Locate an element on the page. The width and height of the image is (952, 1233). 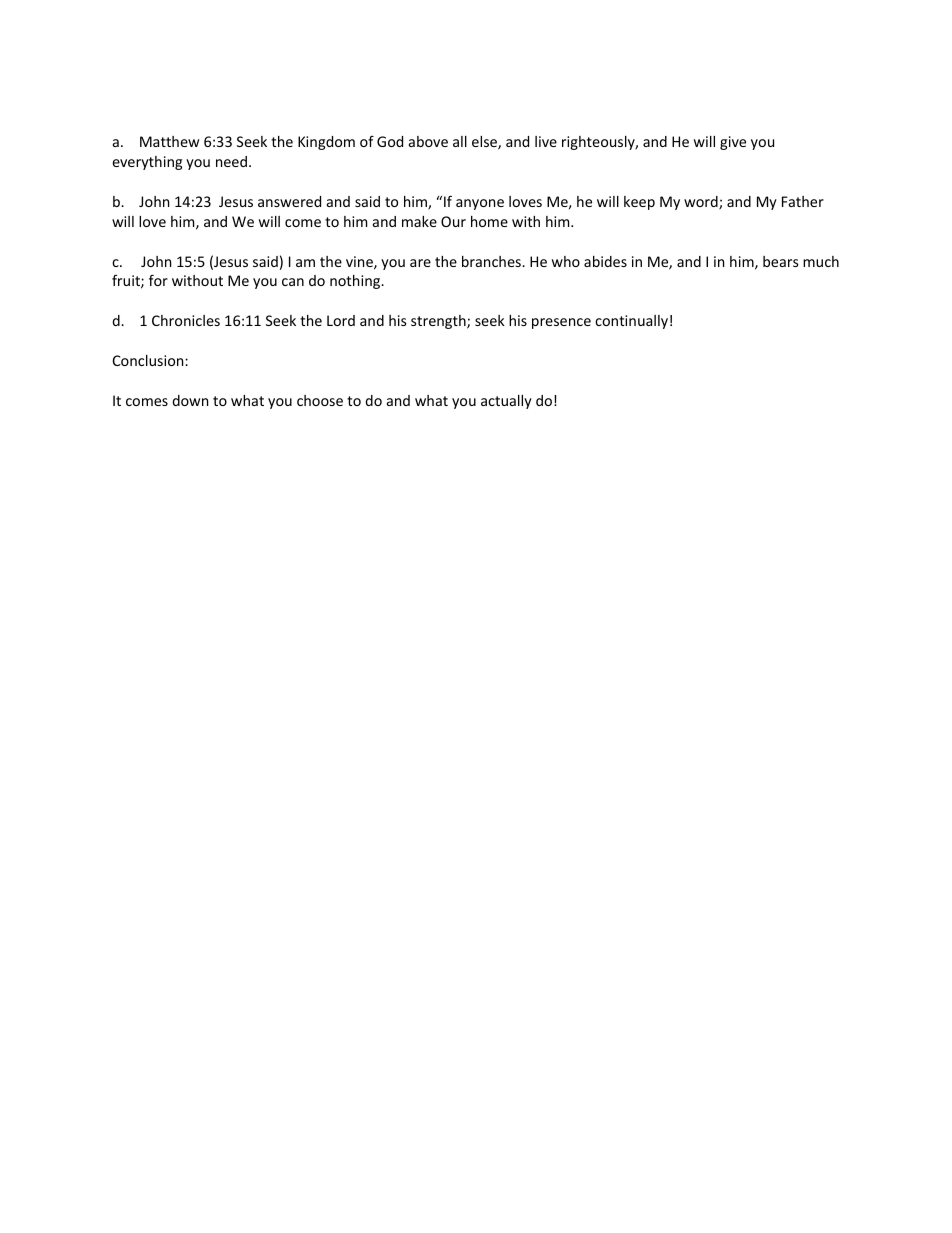
branches is located at coordinates (492, 261).
